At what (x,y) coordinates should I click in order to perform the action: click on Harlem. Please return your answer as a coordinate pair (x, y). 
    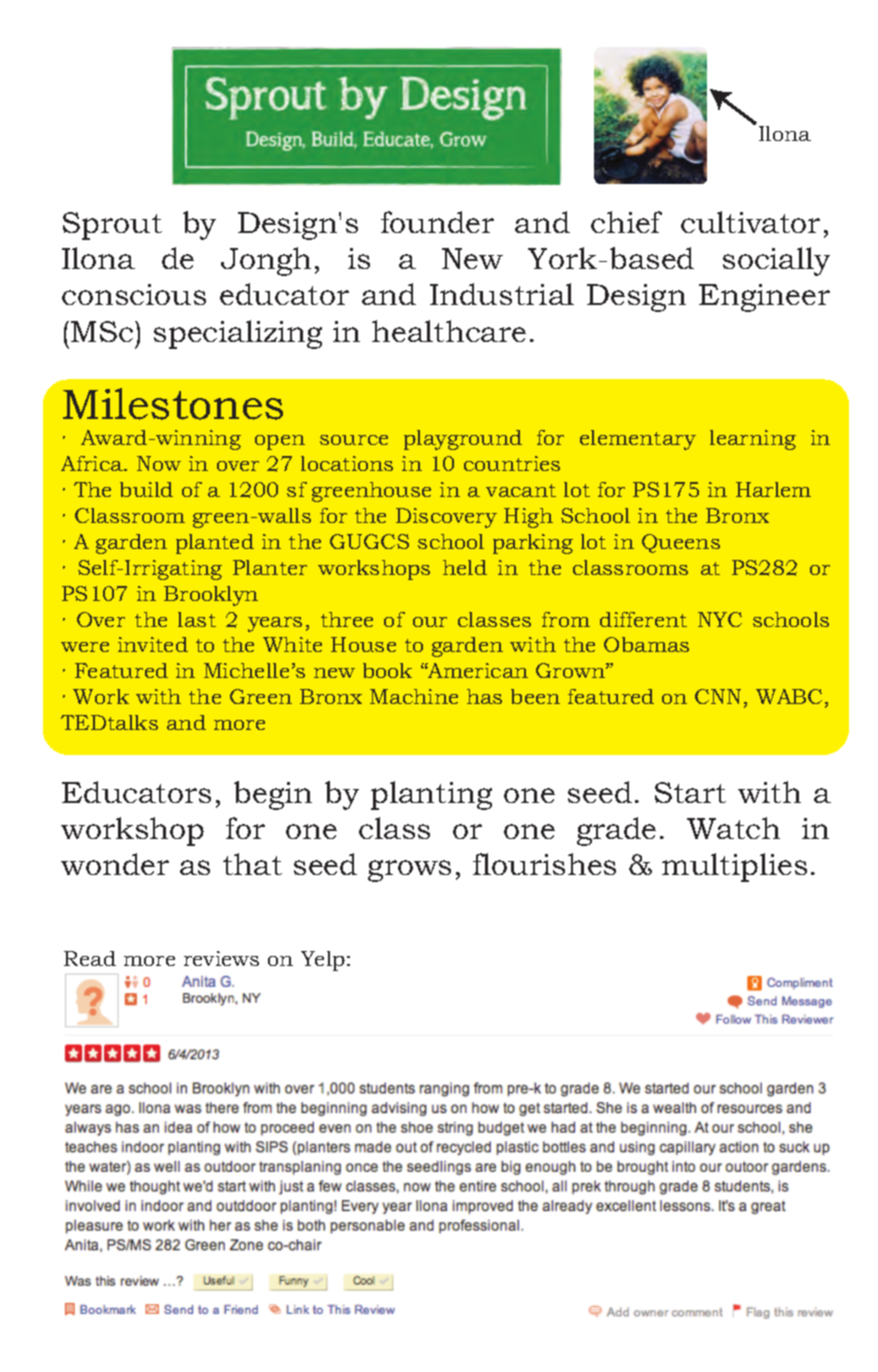
    Looking at the image, I should click on (773, 489).
